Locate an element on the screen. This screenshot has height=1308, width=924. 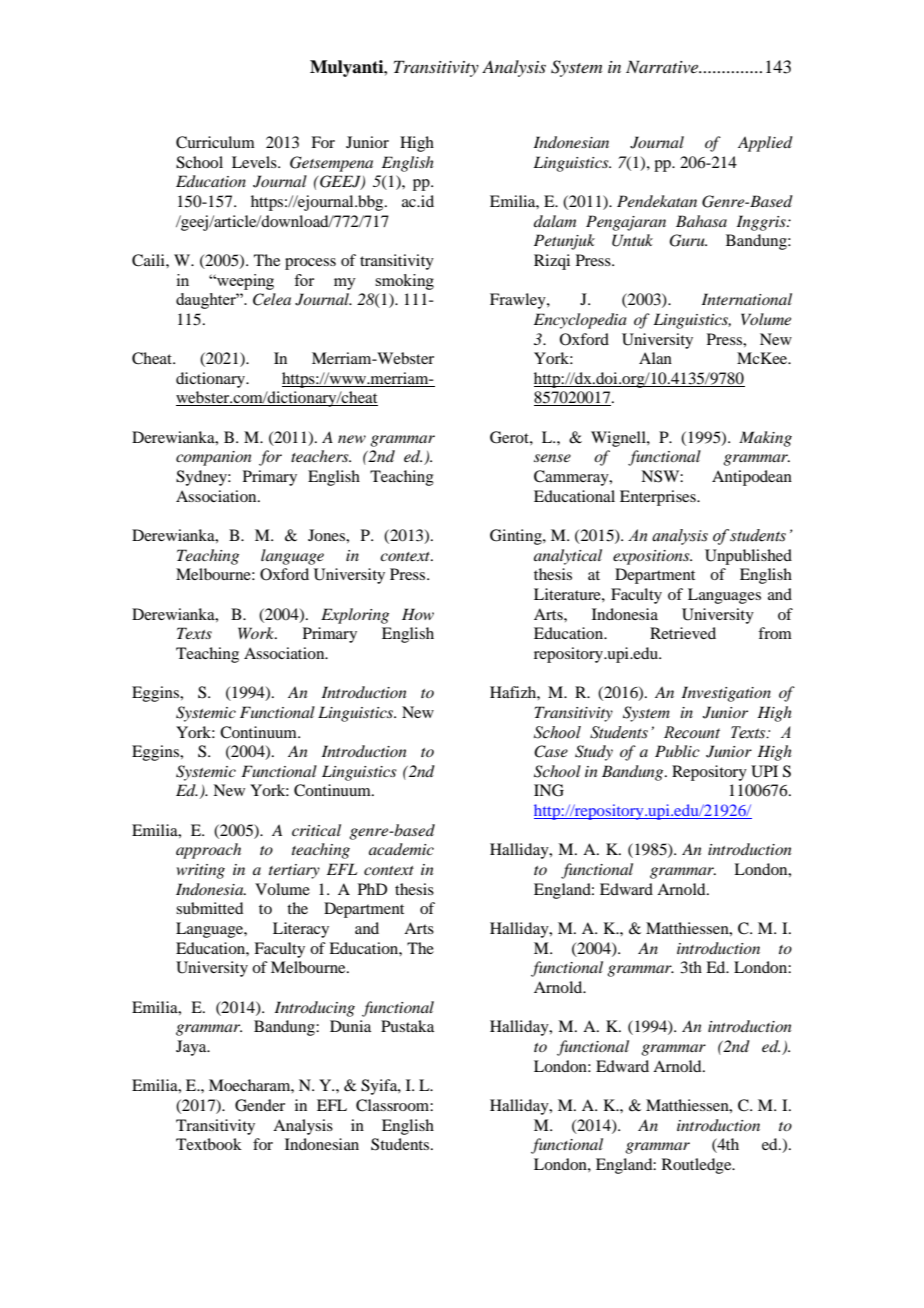
Levels is located at coordinates (255, 162).
